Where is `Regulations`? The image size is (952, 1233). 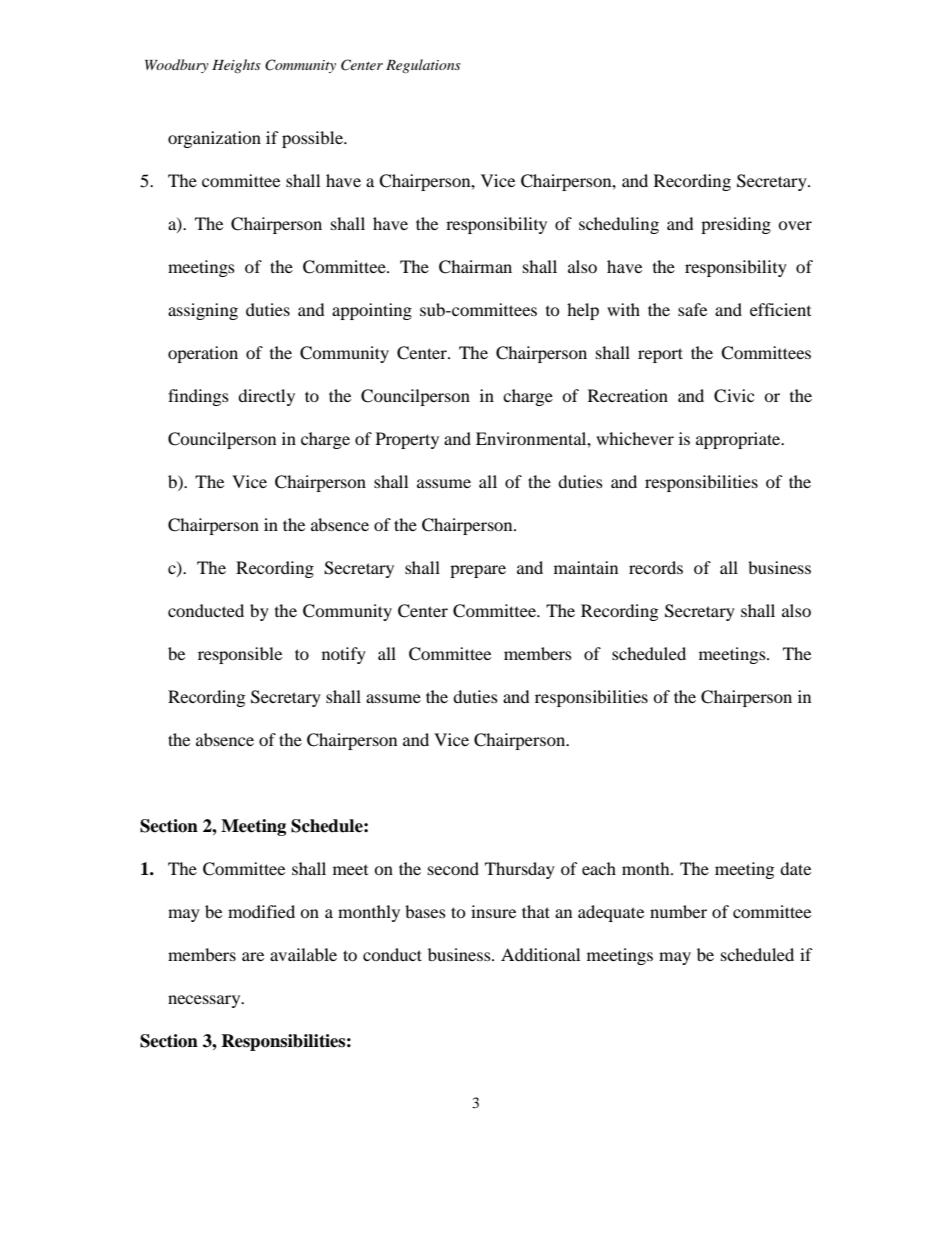 Regulations is located at coordinates (423, 66).
